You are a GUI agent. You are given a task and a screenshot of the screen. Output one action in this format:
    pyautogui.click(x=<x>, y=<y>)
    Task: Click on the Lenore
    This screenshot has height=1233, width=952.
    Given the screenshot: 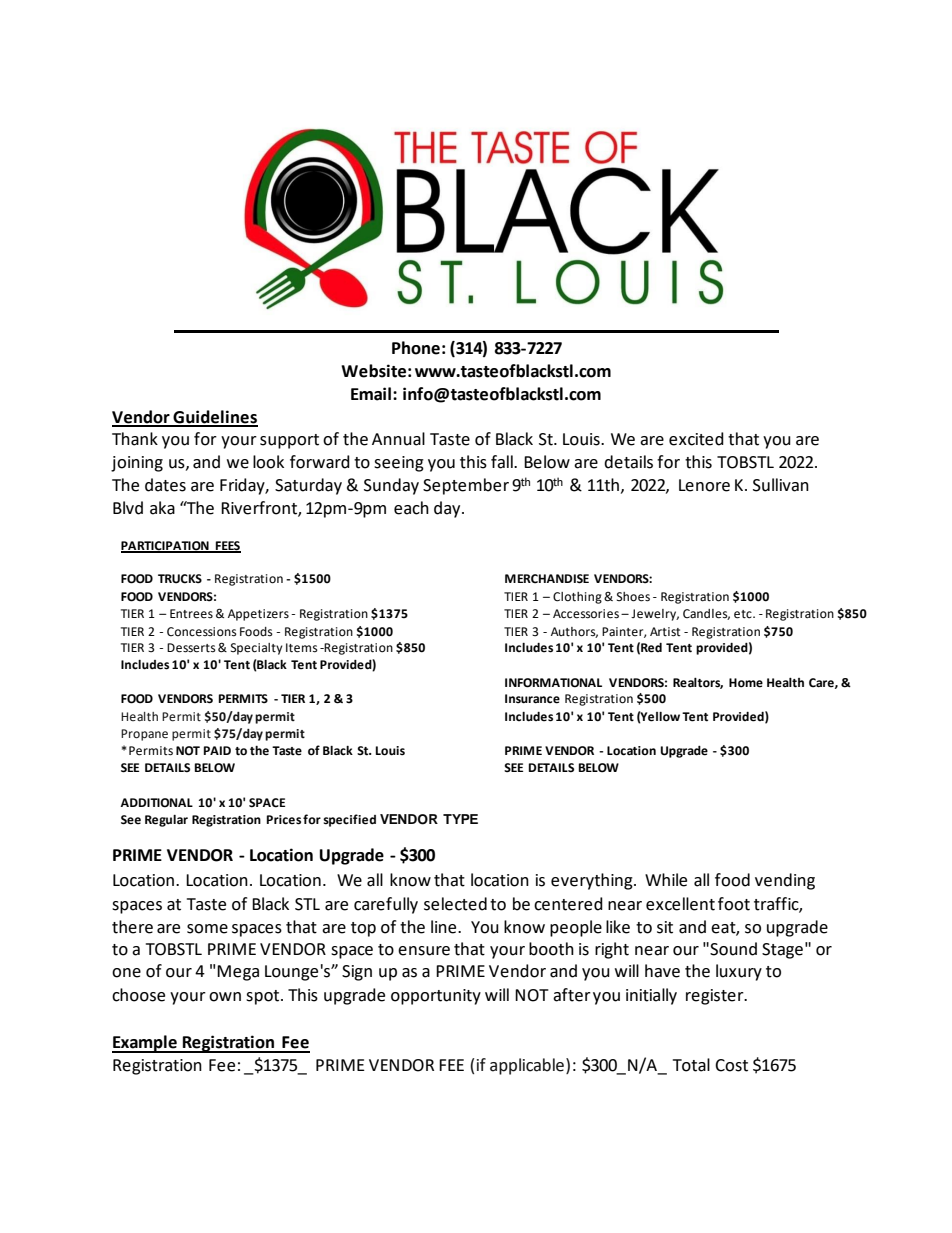 What is the action you would take?
    pyautogui.click(x=704, y=485)
